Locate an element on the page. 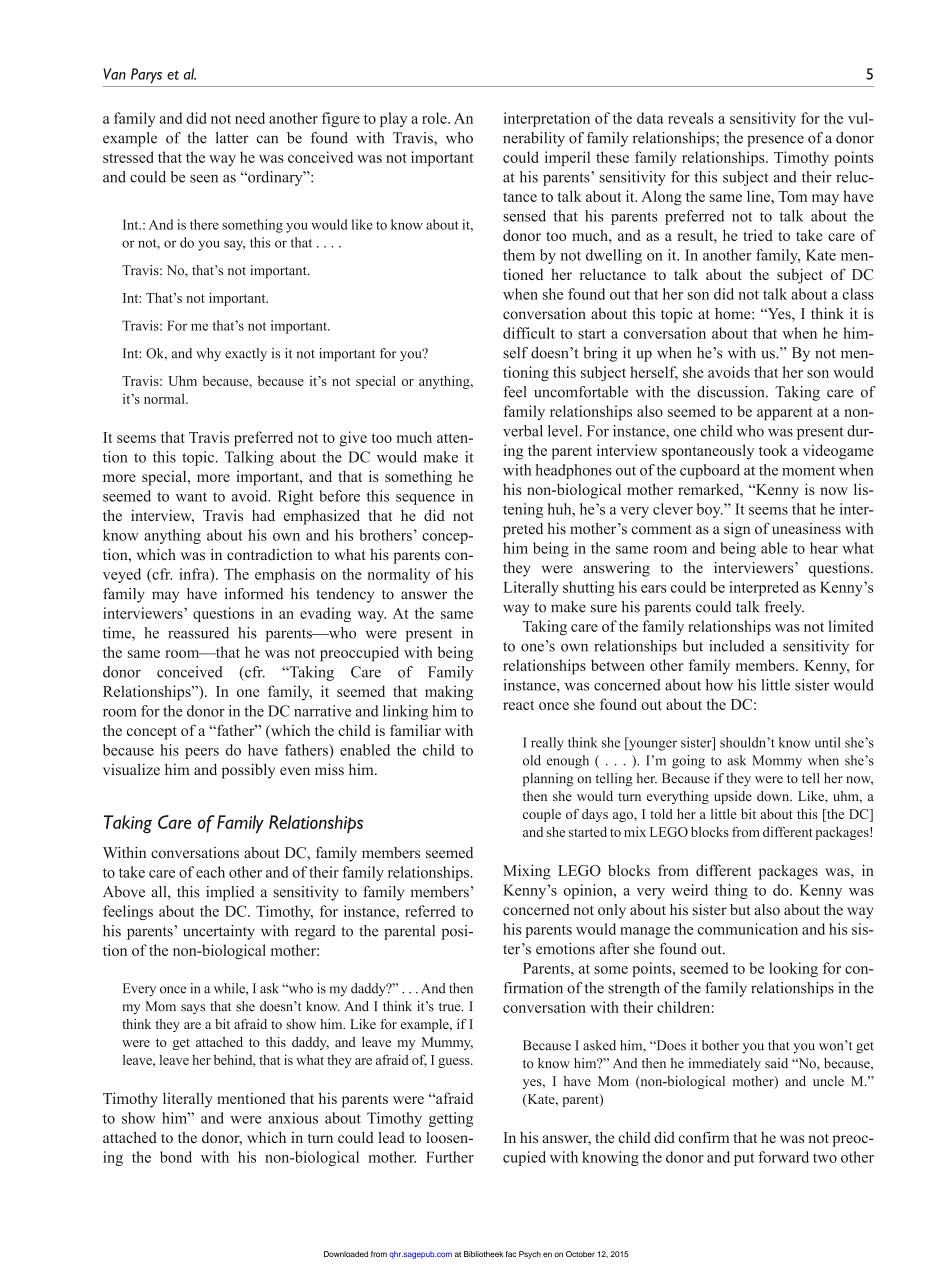 This page has width=952, height=1275. latter is located at coordinates (232, 138).
